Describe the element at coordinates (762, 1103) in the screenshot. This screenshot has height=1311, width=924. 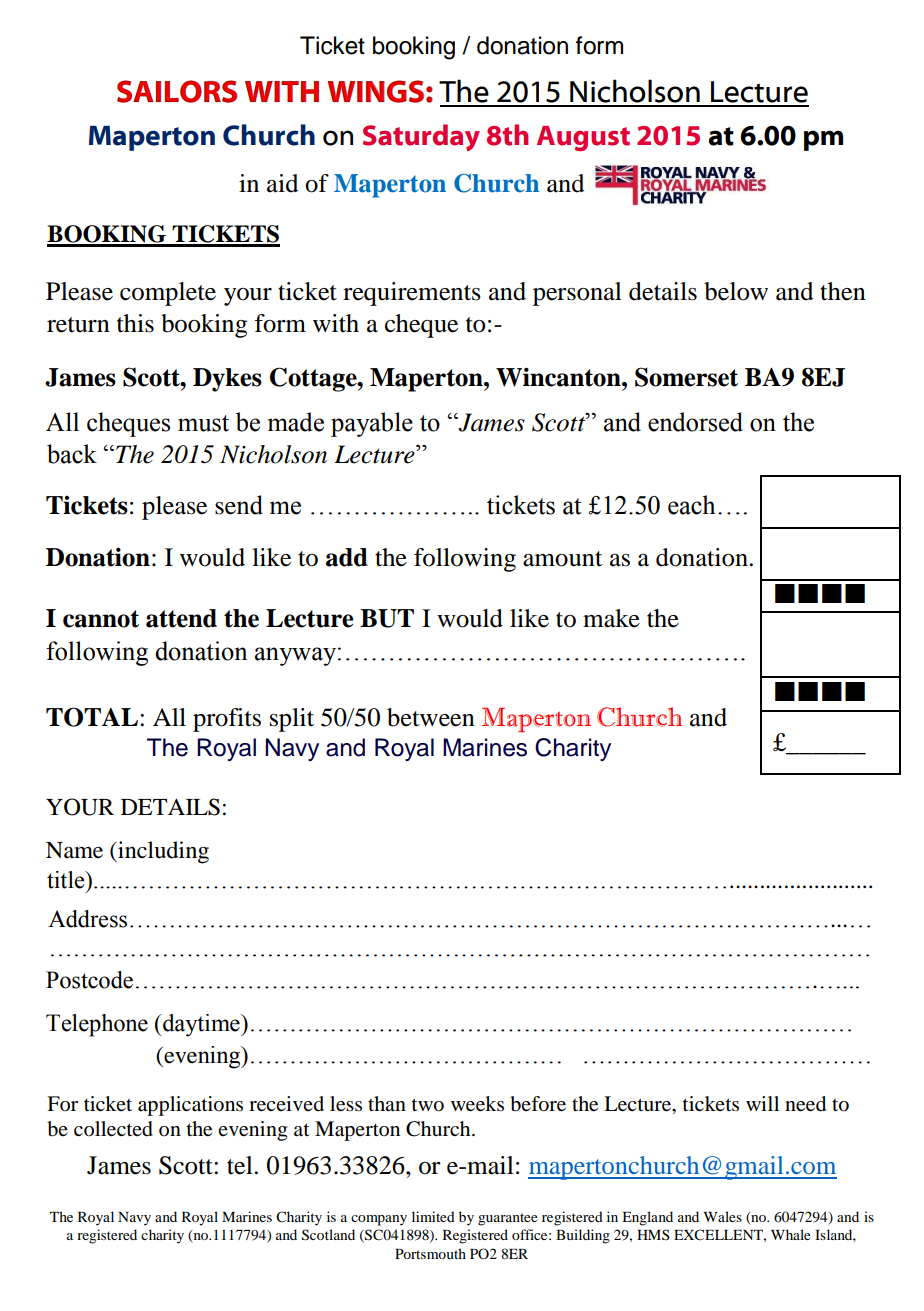
I see `will` at that location.
